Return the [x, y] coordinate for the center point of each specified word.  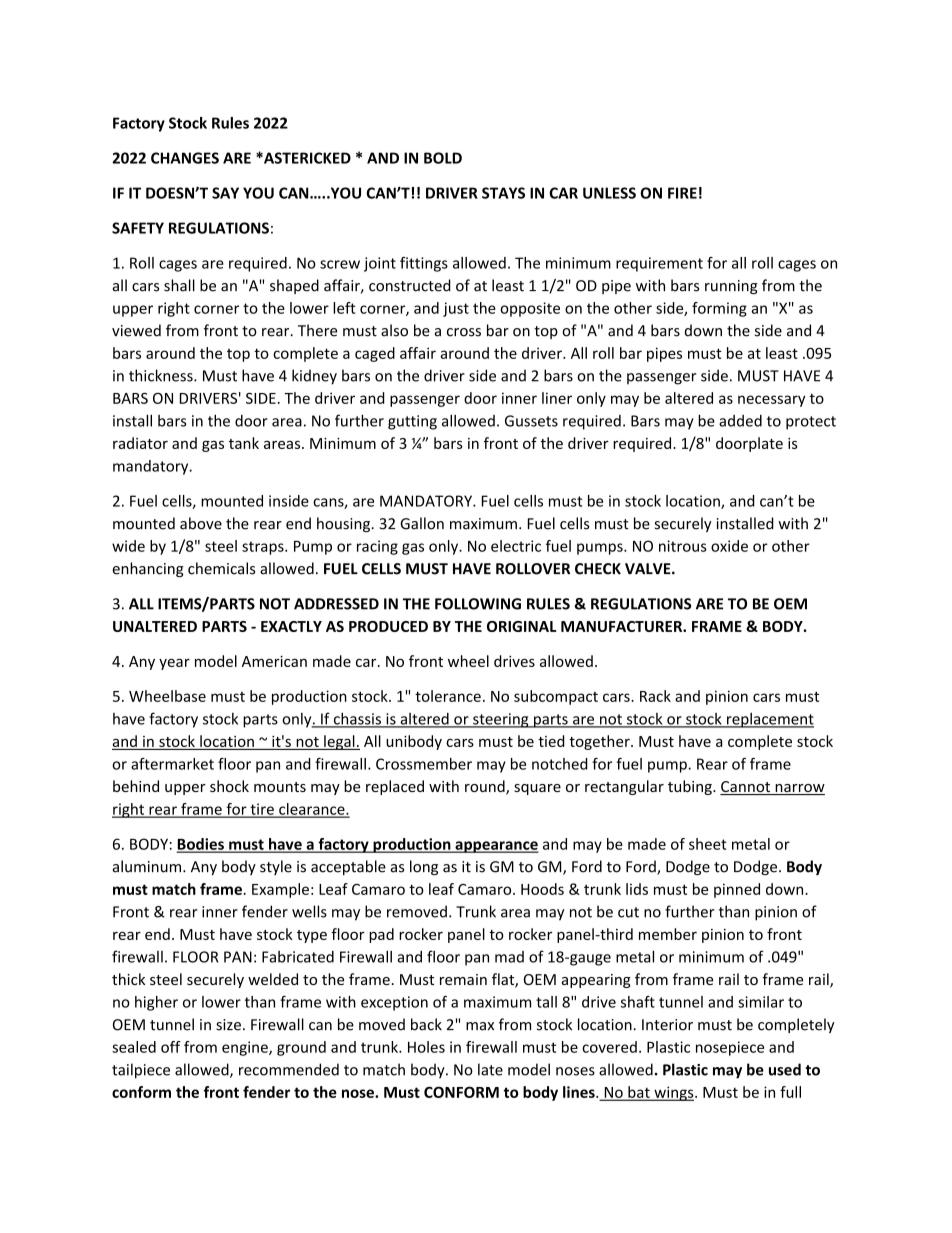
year [174, 664]
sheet [708, 844]
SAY [225, 193]
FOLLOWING [478, 604]
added [740, 421]
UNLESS [609, 193]
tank [244, 443]
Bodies [201, 845]
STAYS [503, 193]
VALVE [649, 568]
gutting [412, 422]
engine [246, 1048]
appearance [496, 847]
